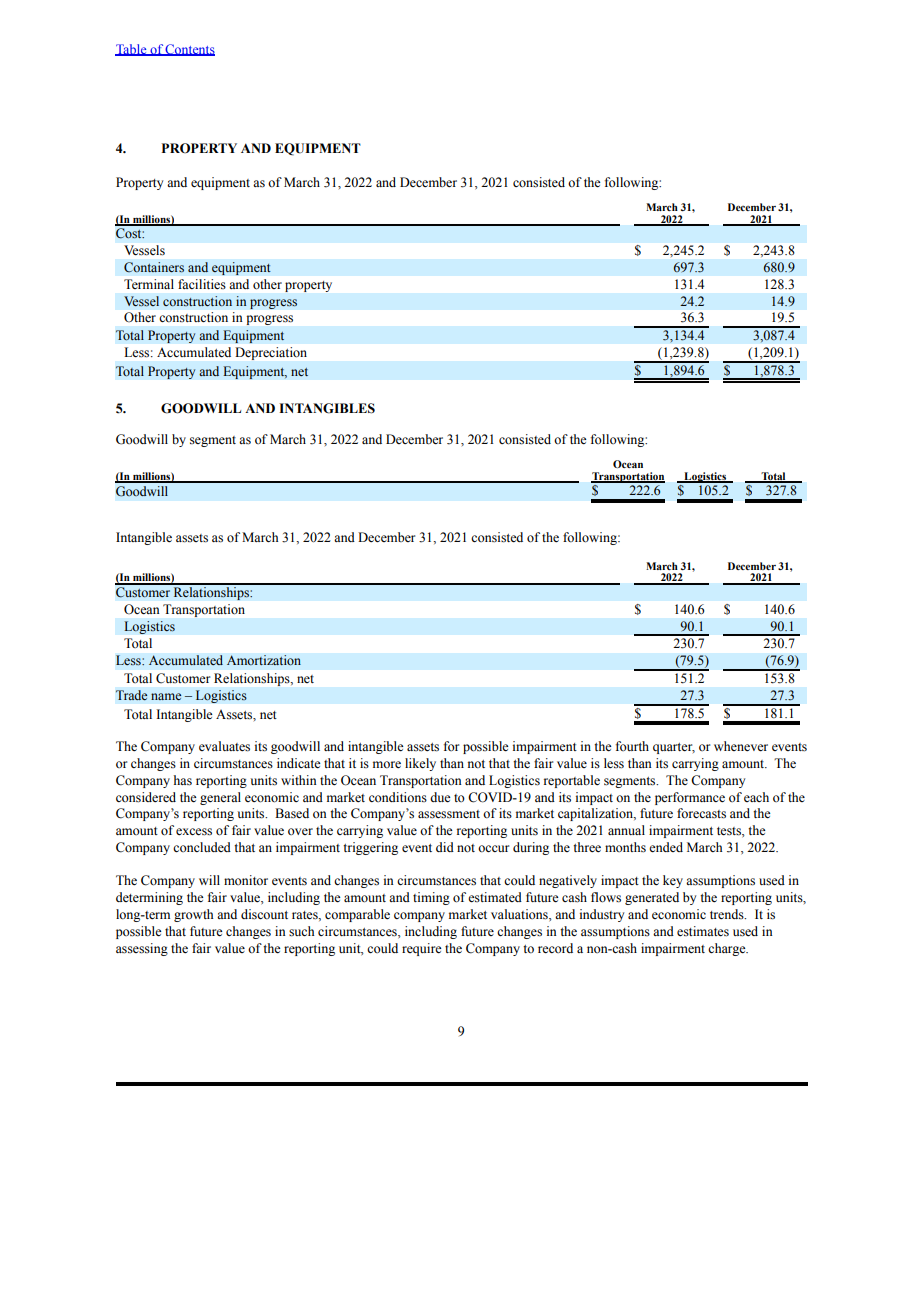  Describe the element at coordinates (202, 284) in the screenshot. I see `facilities` at that location.
